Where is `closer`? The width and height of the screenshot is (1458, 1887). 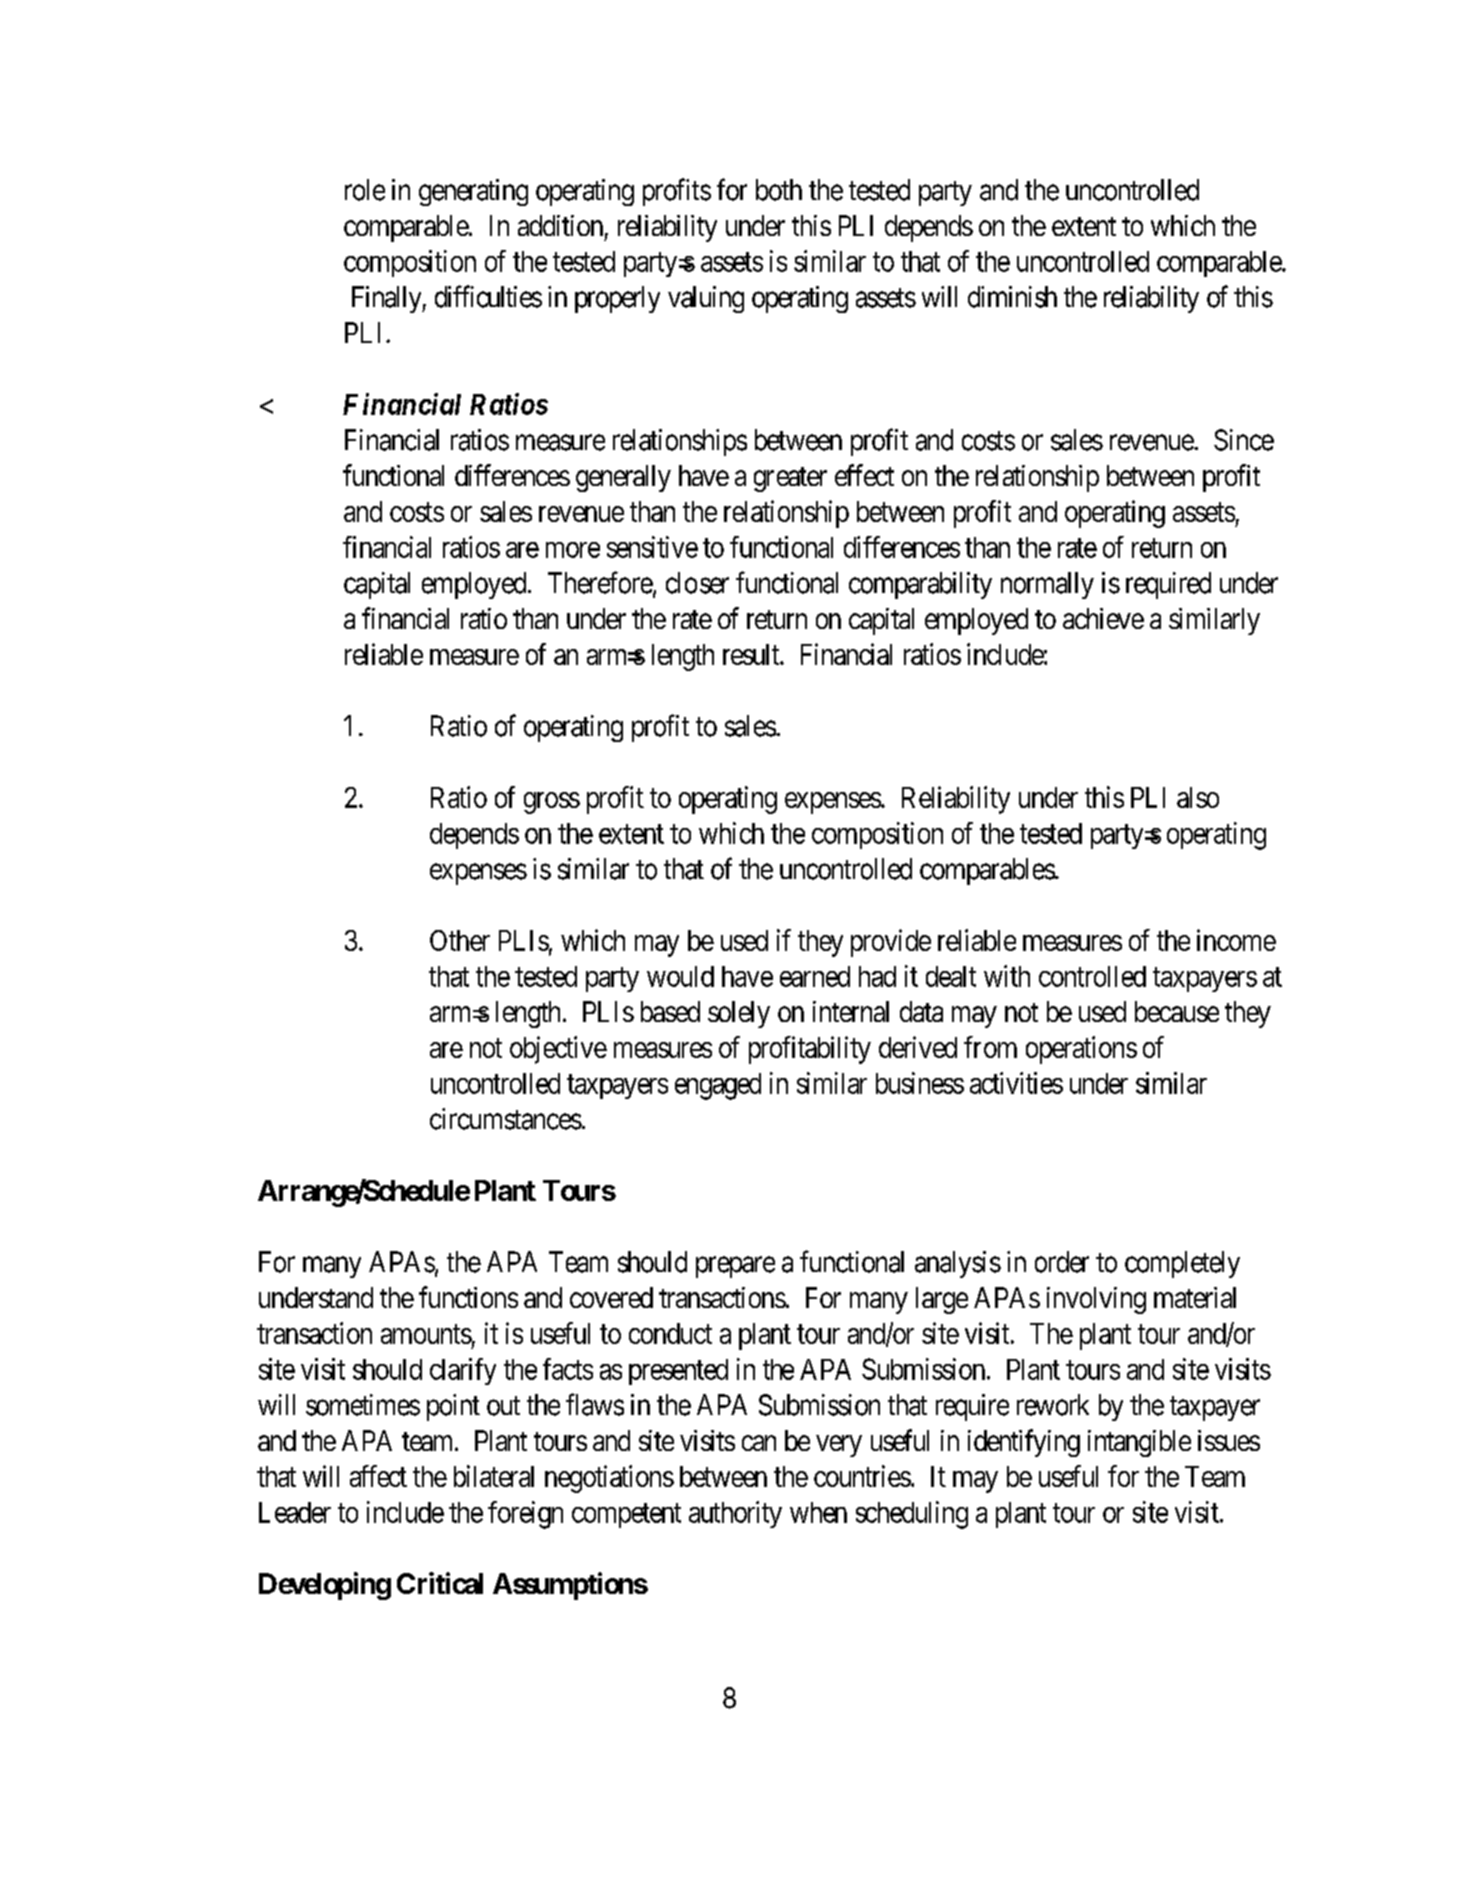 closer is located at coordinates (697, 583).
